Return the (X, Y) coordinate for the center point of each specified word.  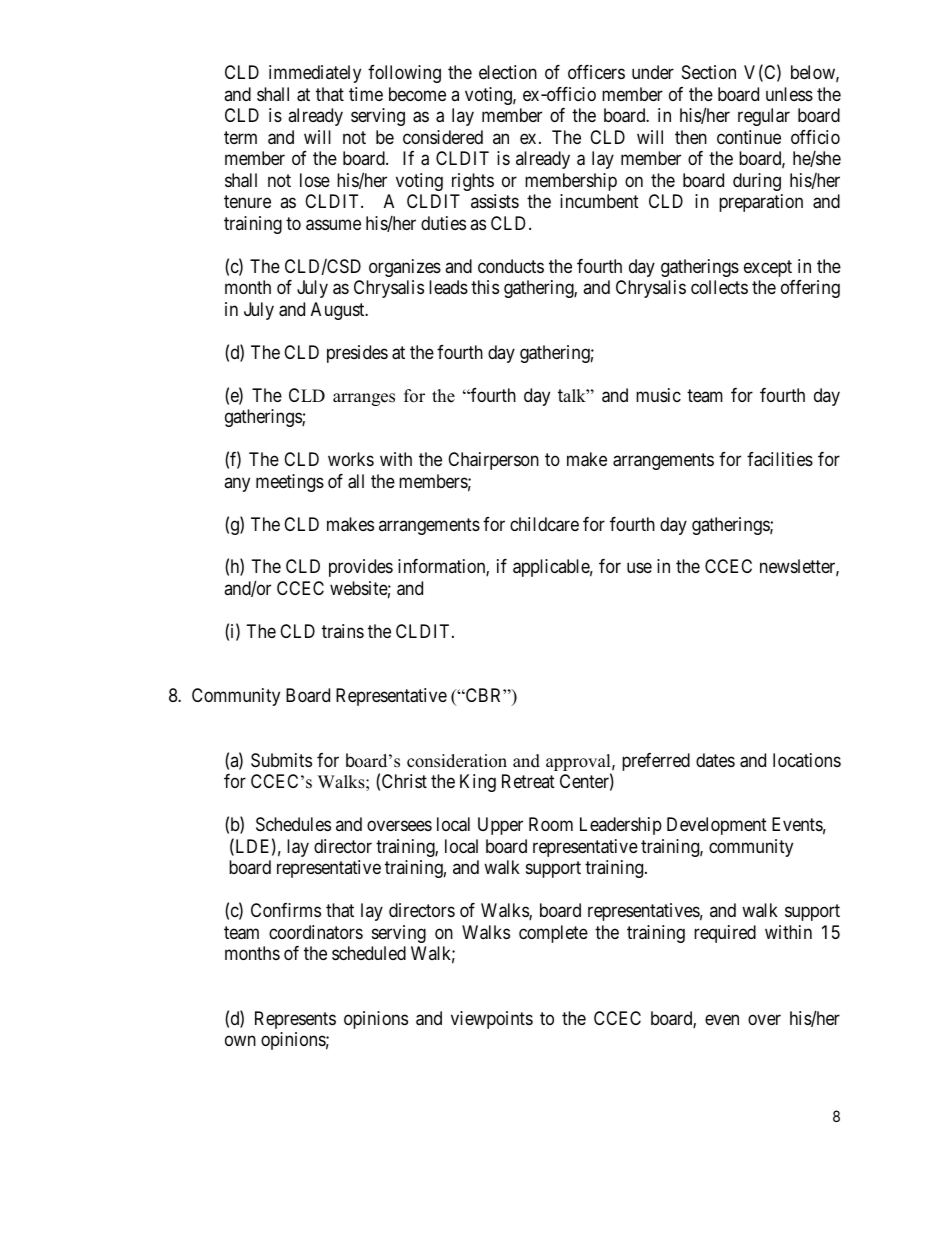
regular (764, 117)
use (639, 568)
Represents (295, 1020)
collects (719, 287)
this (485, 287)
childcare (544, 524)
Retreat (528, 781)
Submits (281, 760)
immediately (315, 74)
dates (715, 760)
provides (361, 568)
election (508, 72)
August (339, 311)
